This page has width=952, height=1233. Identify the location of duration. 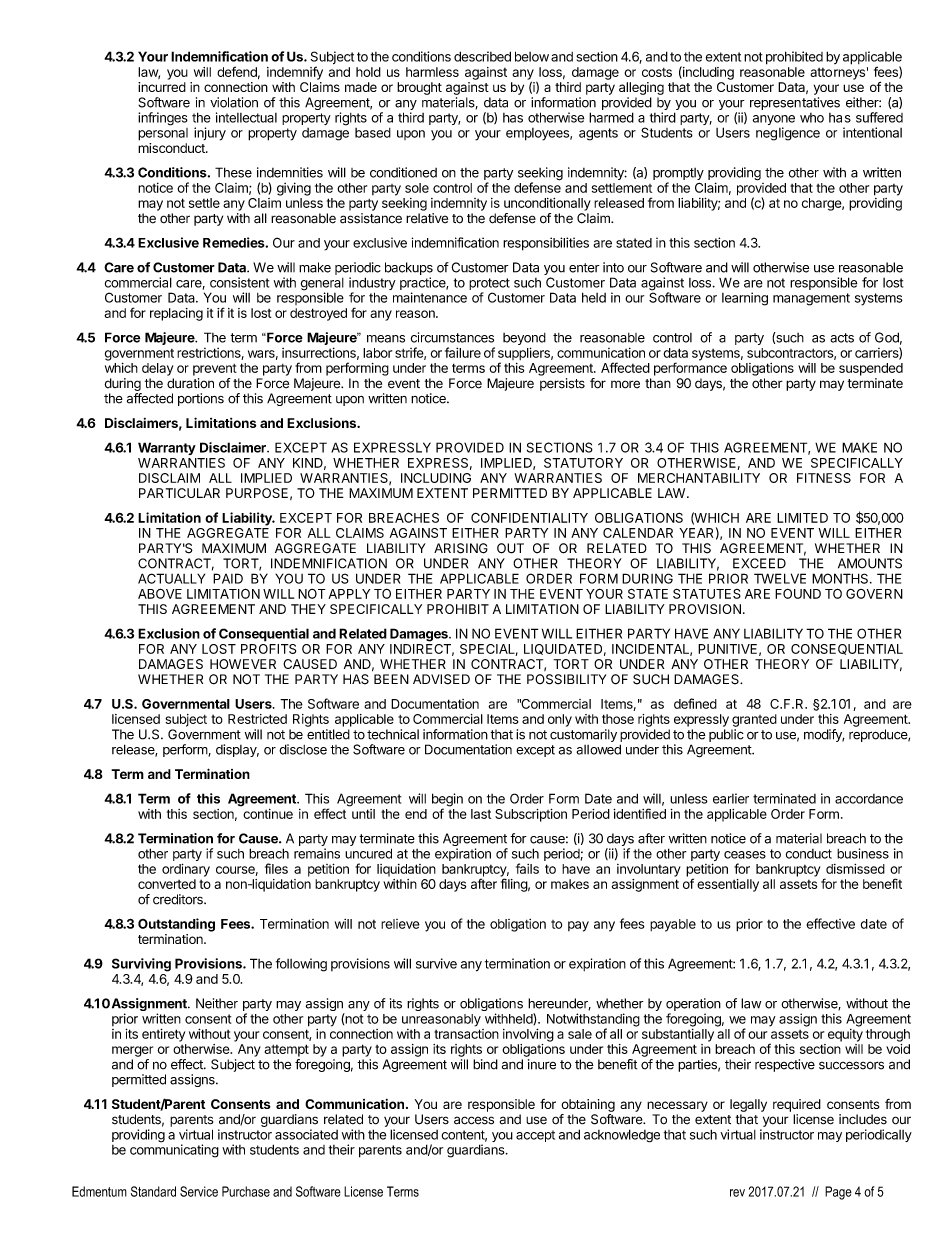
(190, 383).
